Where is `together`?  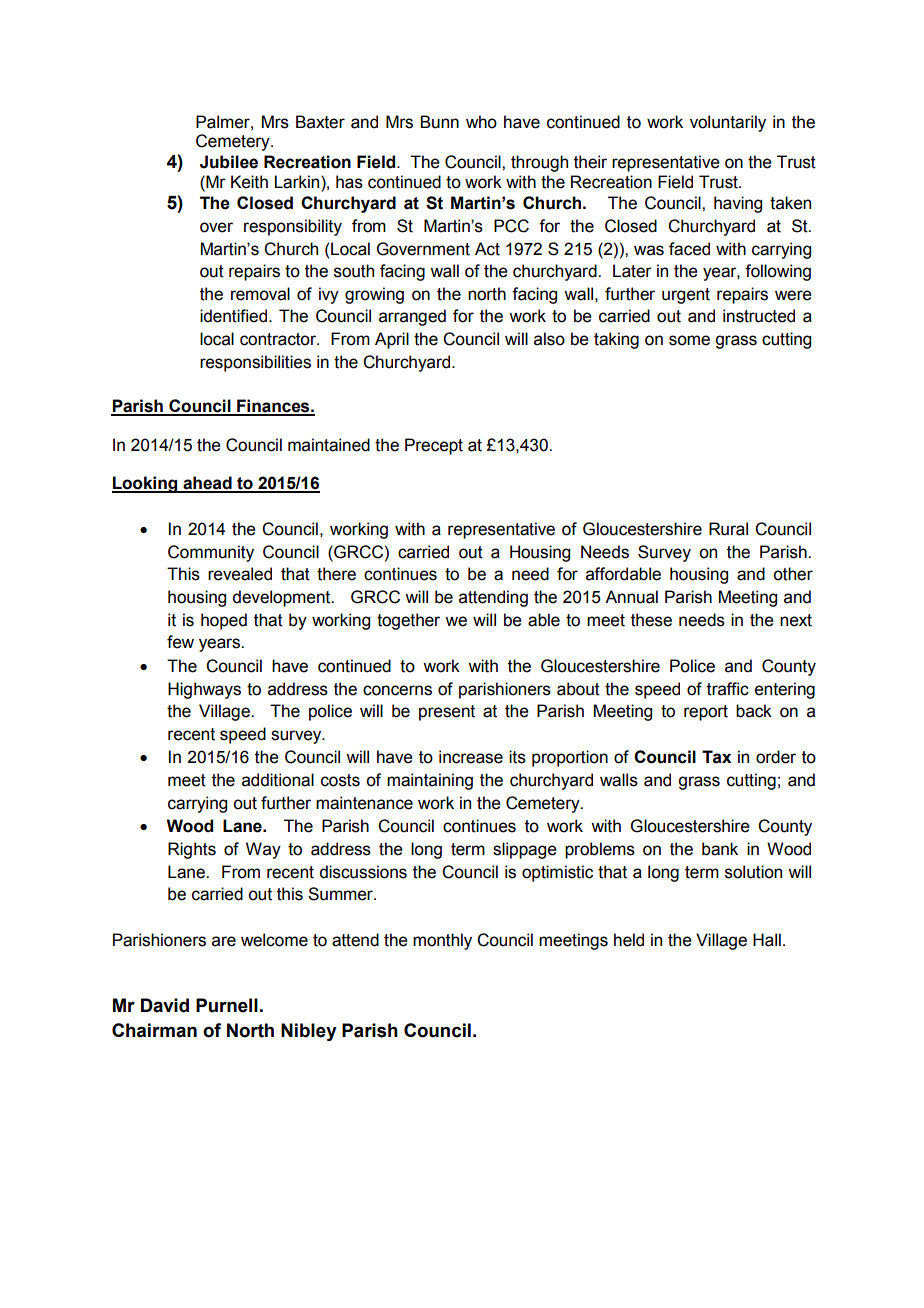 together is located at coordinates (408, 621).
